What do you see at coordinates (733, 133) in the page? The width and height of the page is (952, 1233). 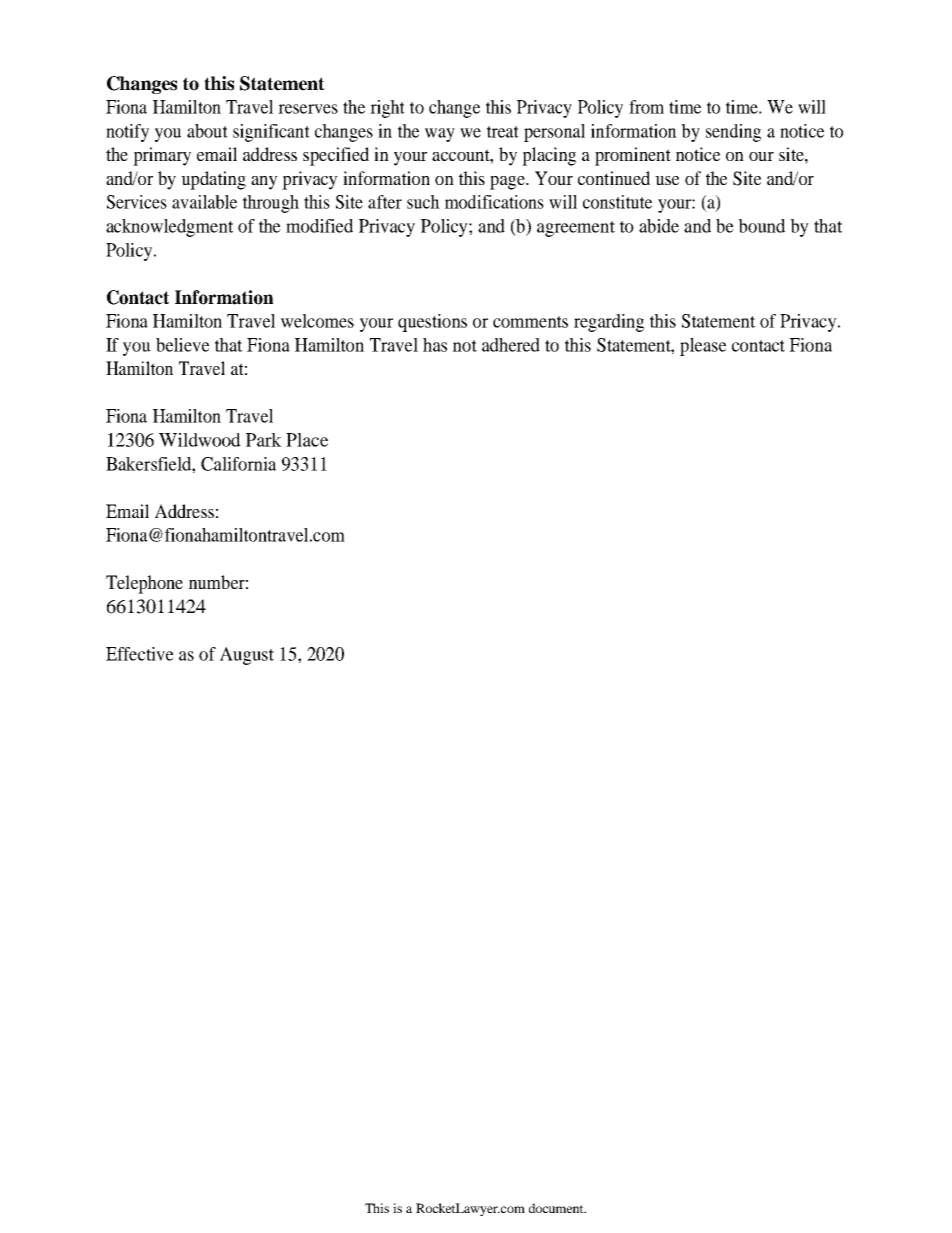 I see `sending` at bounding box center [733, 133].
